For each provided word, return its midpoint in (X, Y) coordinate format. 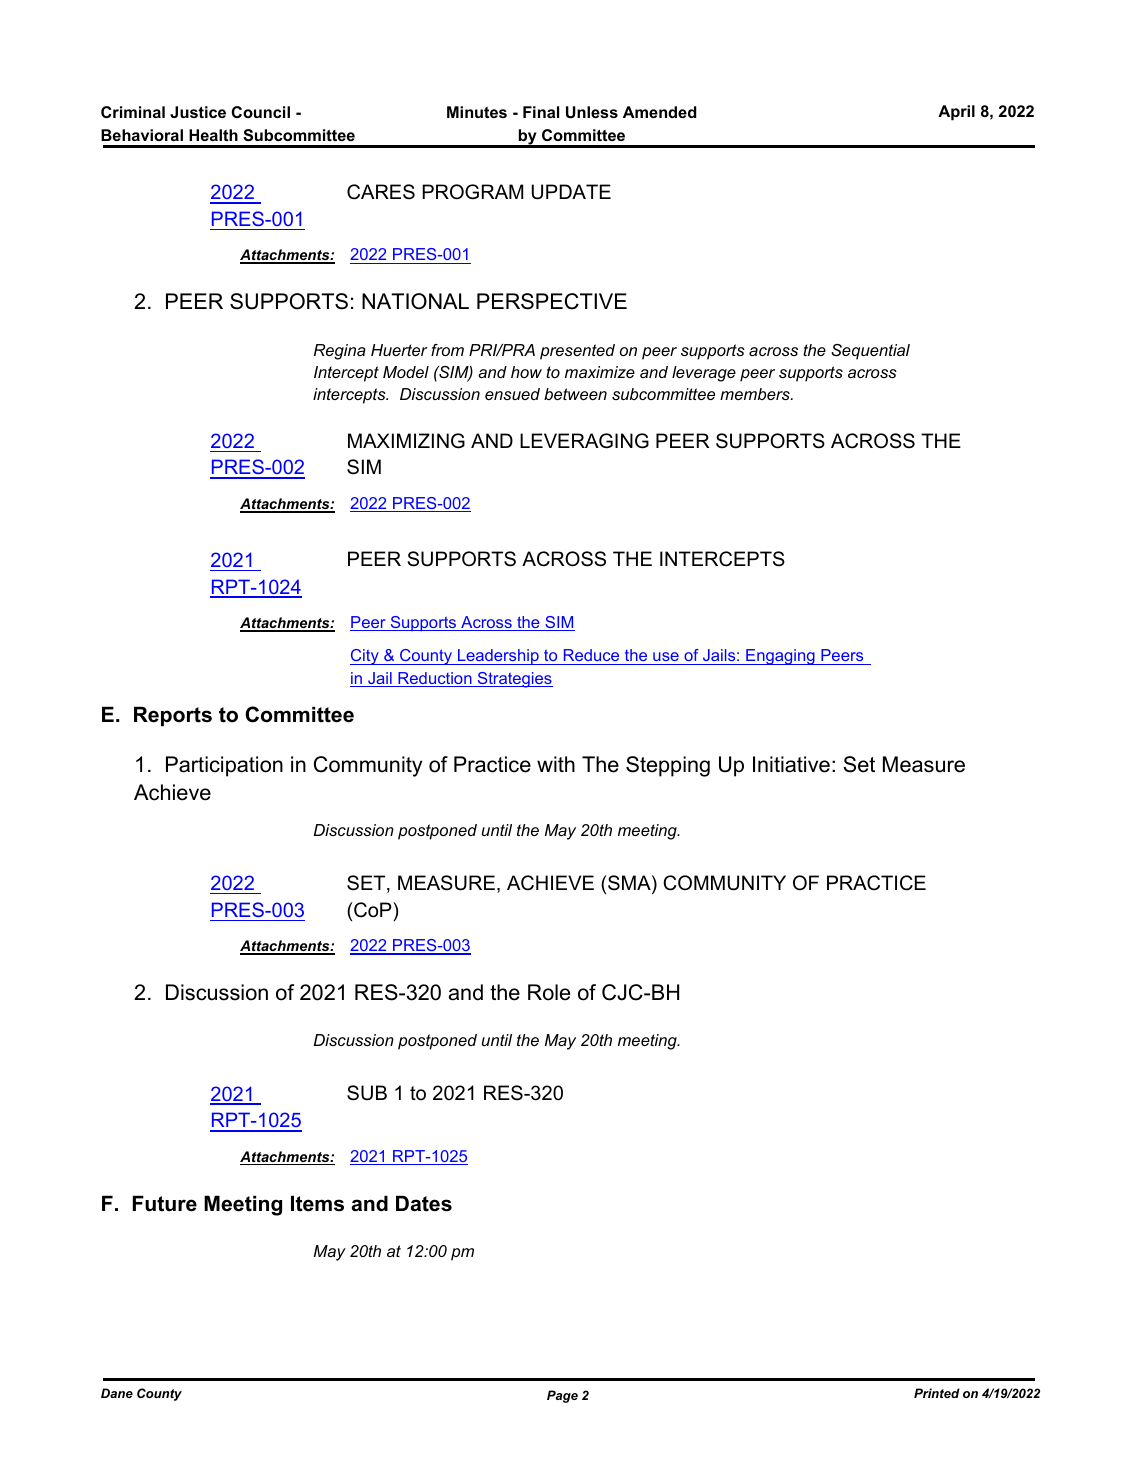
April (956, 113)
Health (213, 135)
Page (562, 1396)
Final (541, 112)
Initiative (791, 764)
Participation (224, 766)
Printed (937, 1393)
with (556, 764)
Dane (117, 1393)
